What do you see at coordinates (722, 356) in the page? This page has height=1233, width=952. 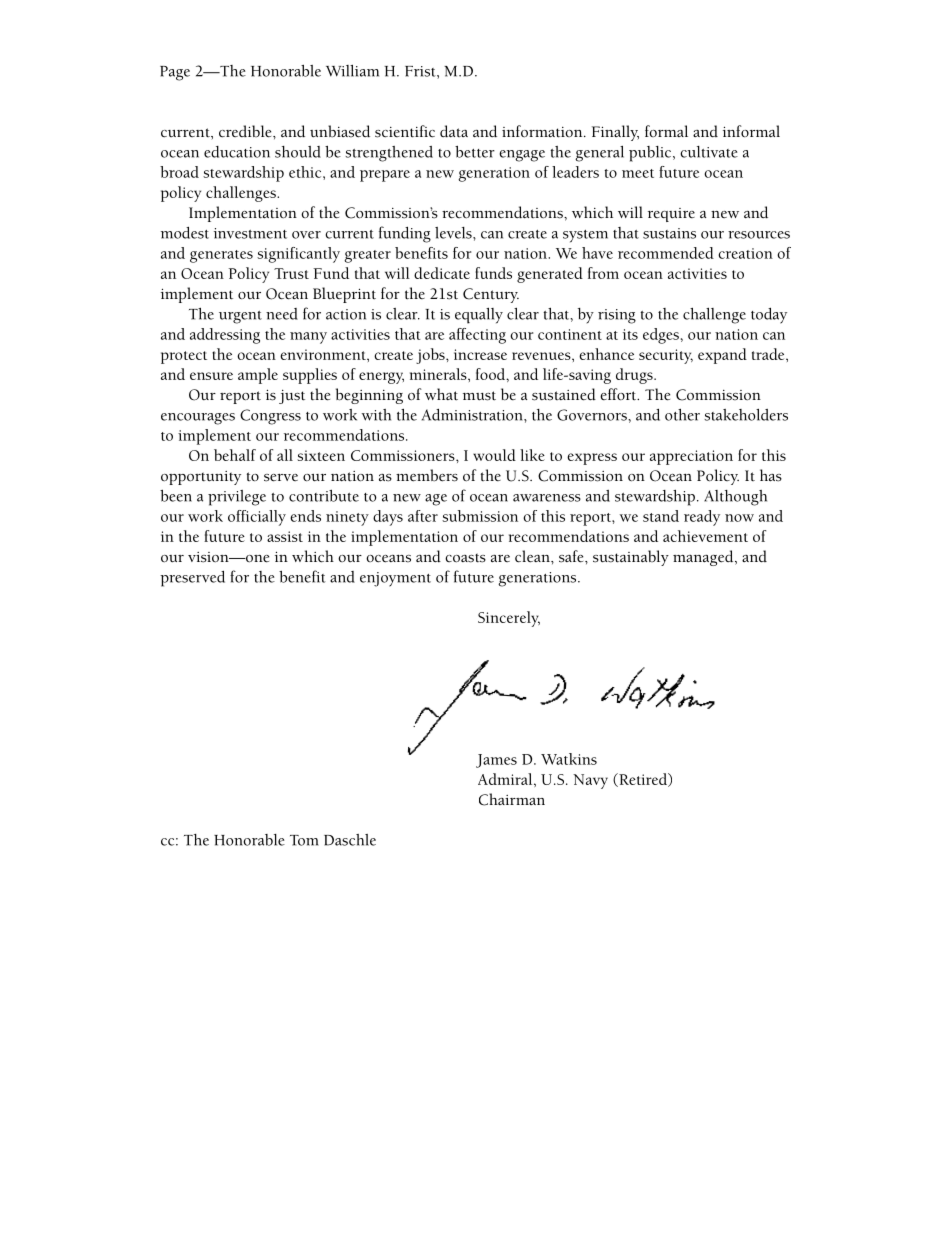 I see `expand` at bounding box center [722, 356].
